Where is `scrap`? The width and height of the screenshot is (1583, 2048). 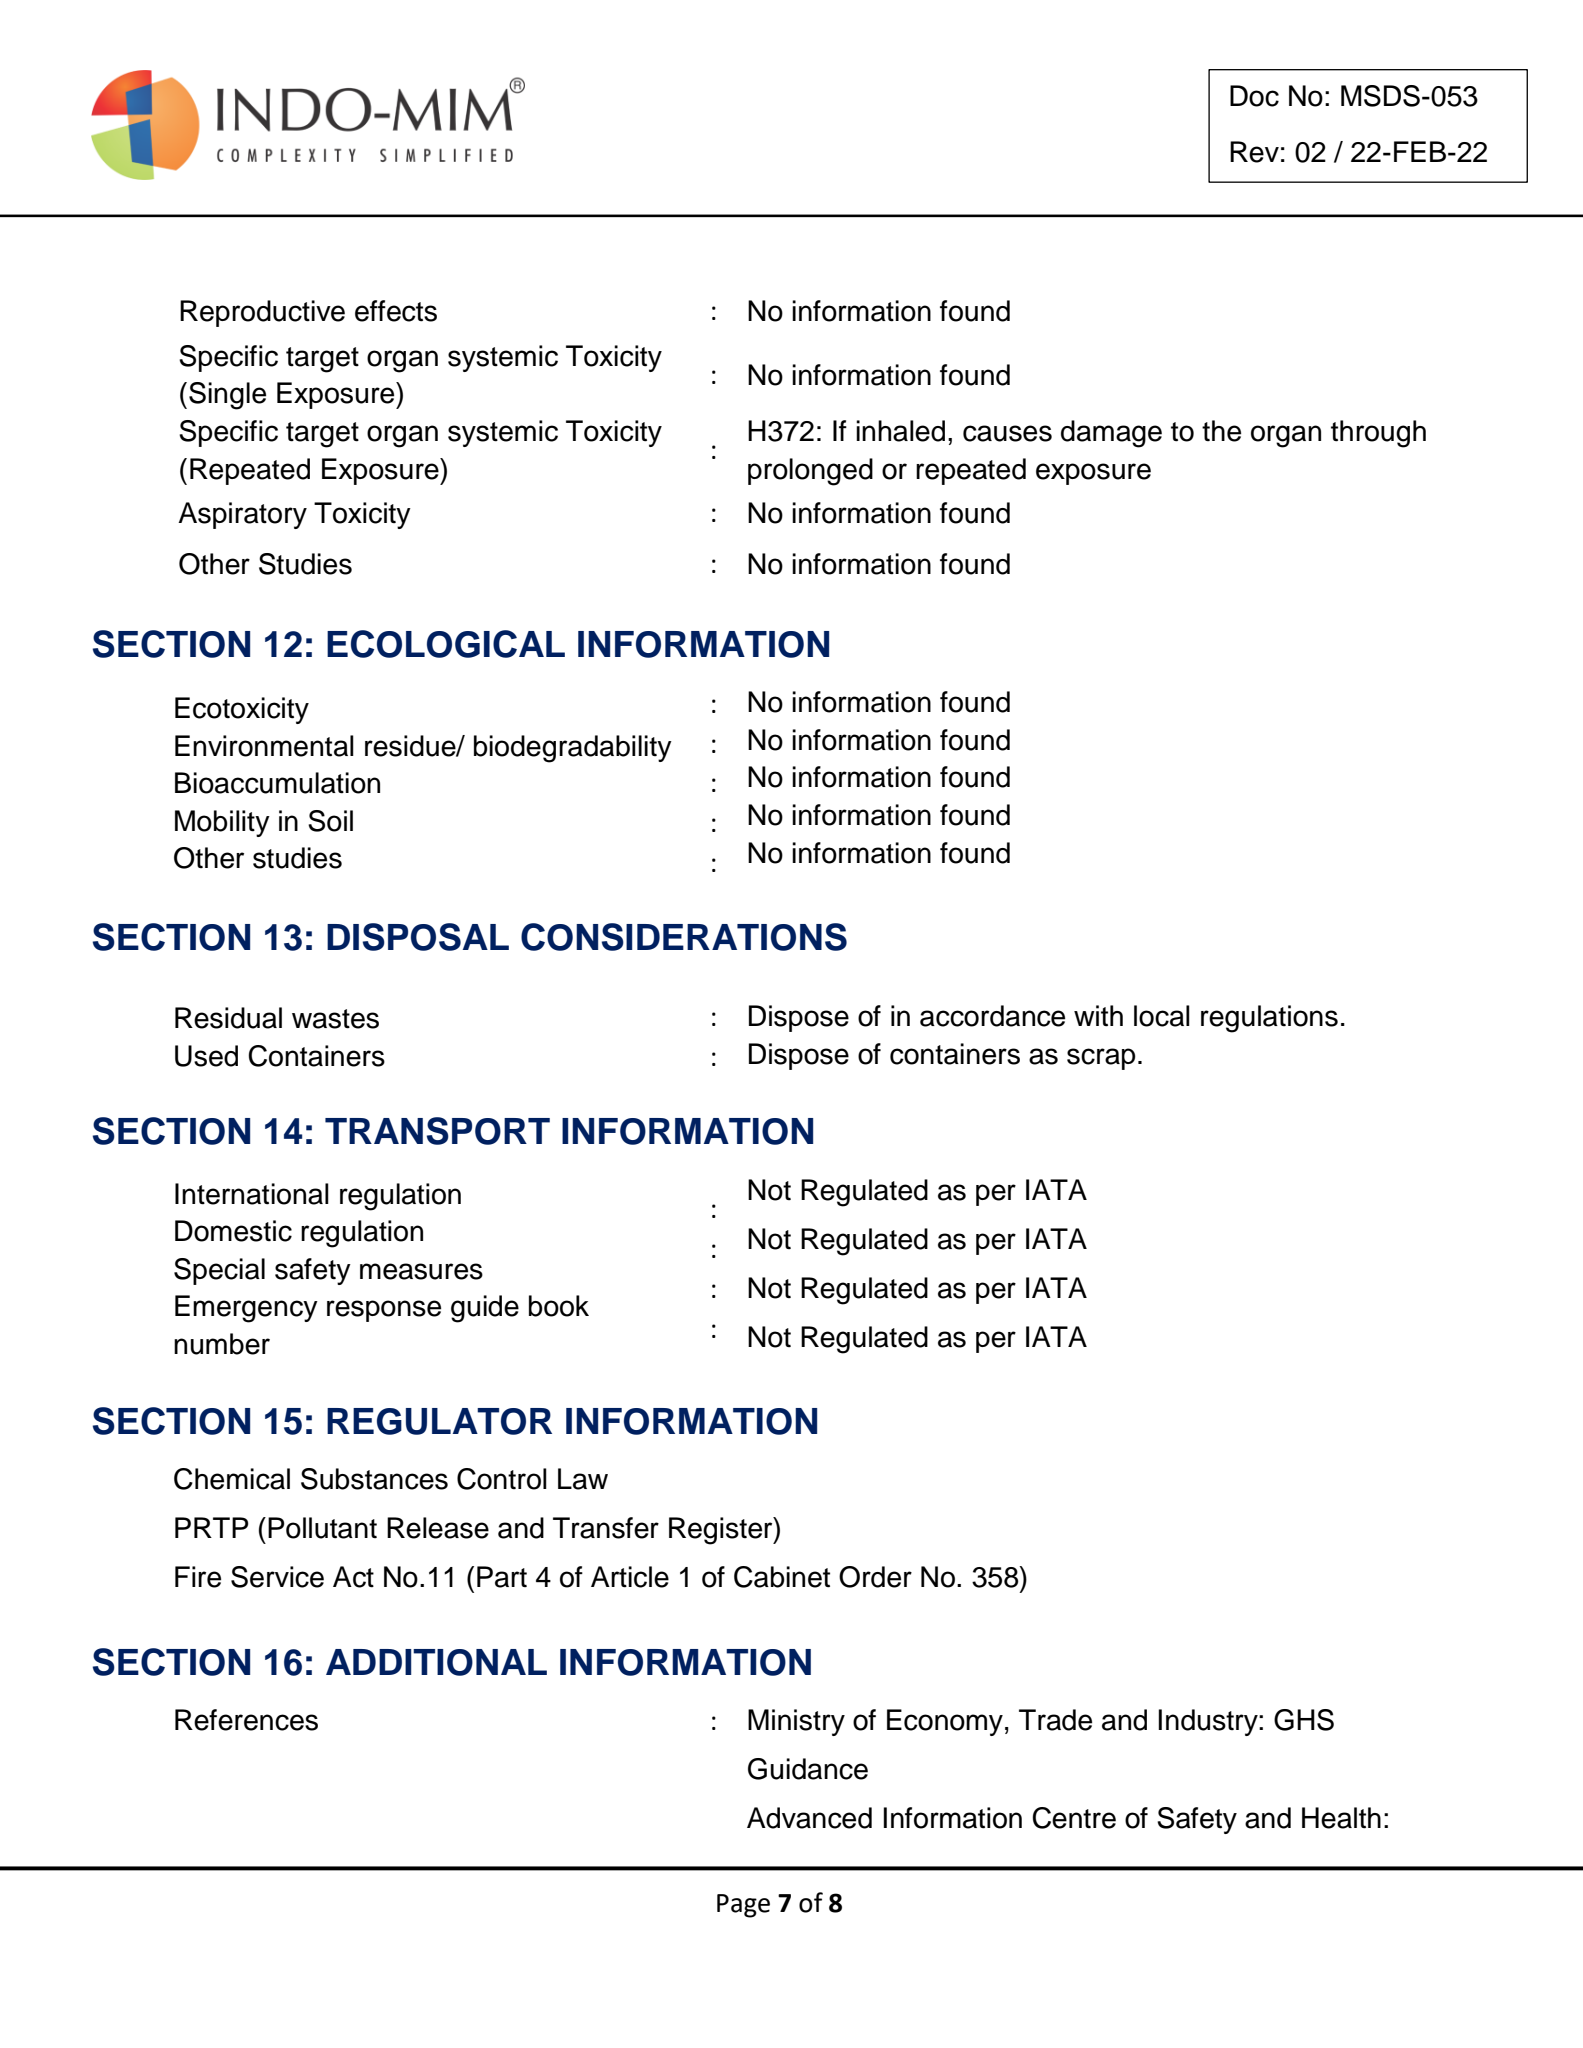 scrap is located at coordinates (1101, 1059).
